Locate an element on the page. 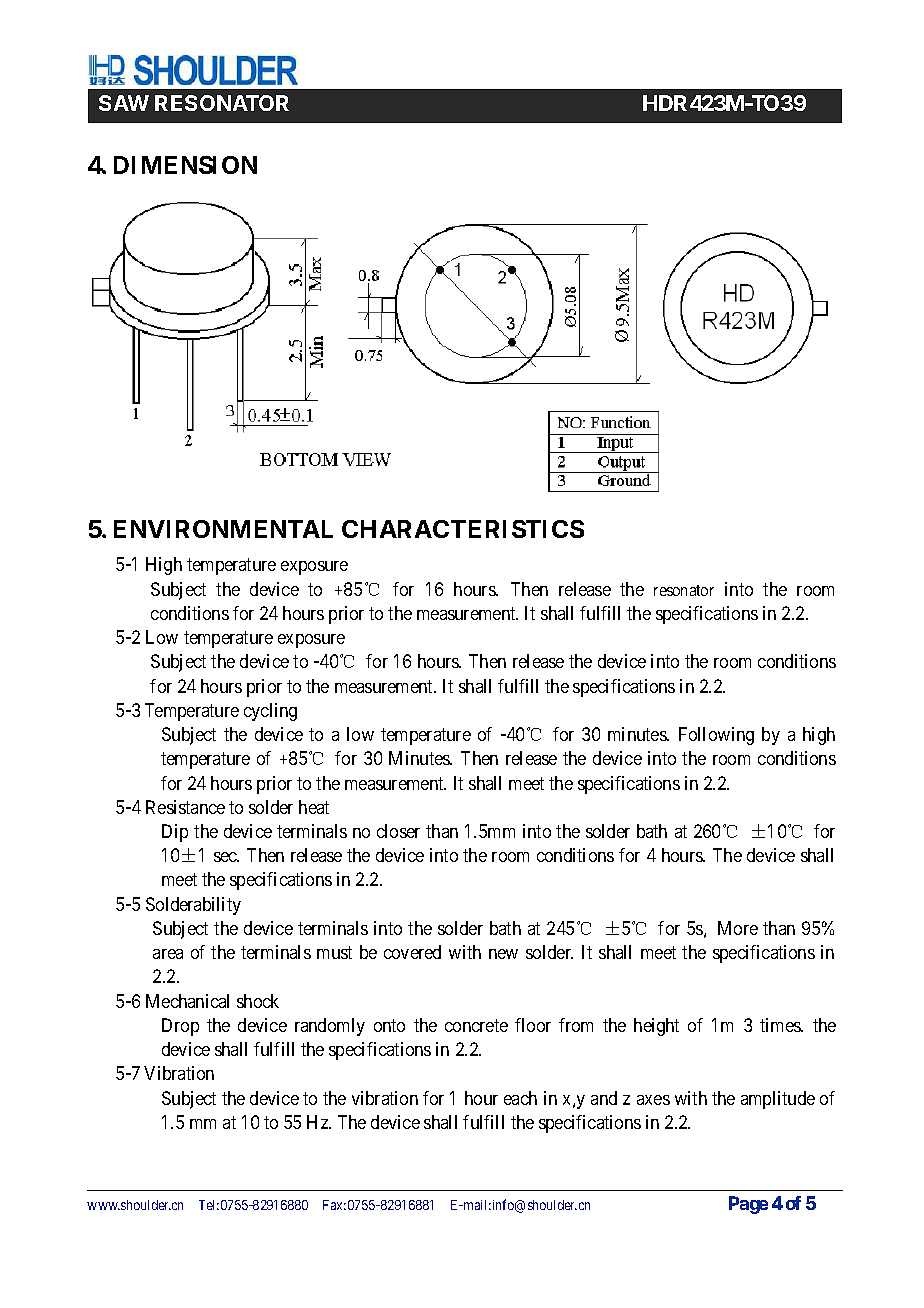  Dip is located at coordinates (175, 833).
